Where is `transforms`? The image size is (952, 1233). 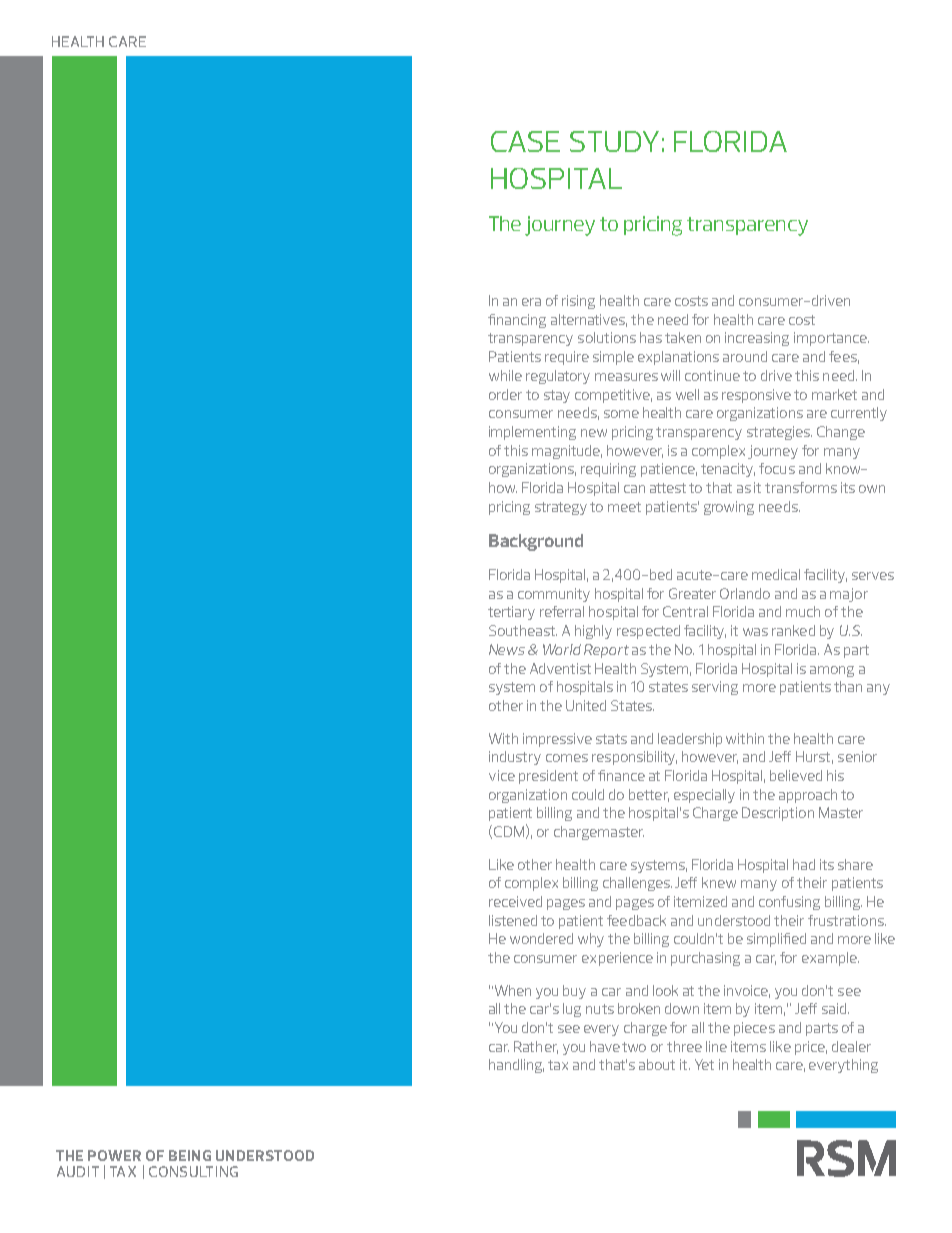
transforms is located at coordinates (801, 487).
